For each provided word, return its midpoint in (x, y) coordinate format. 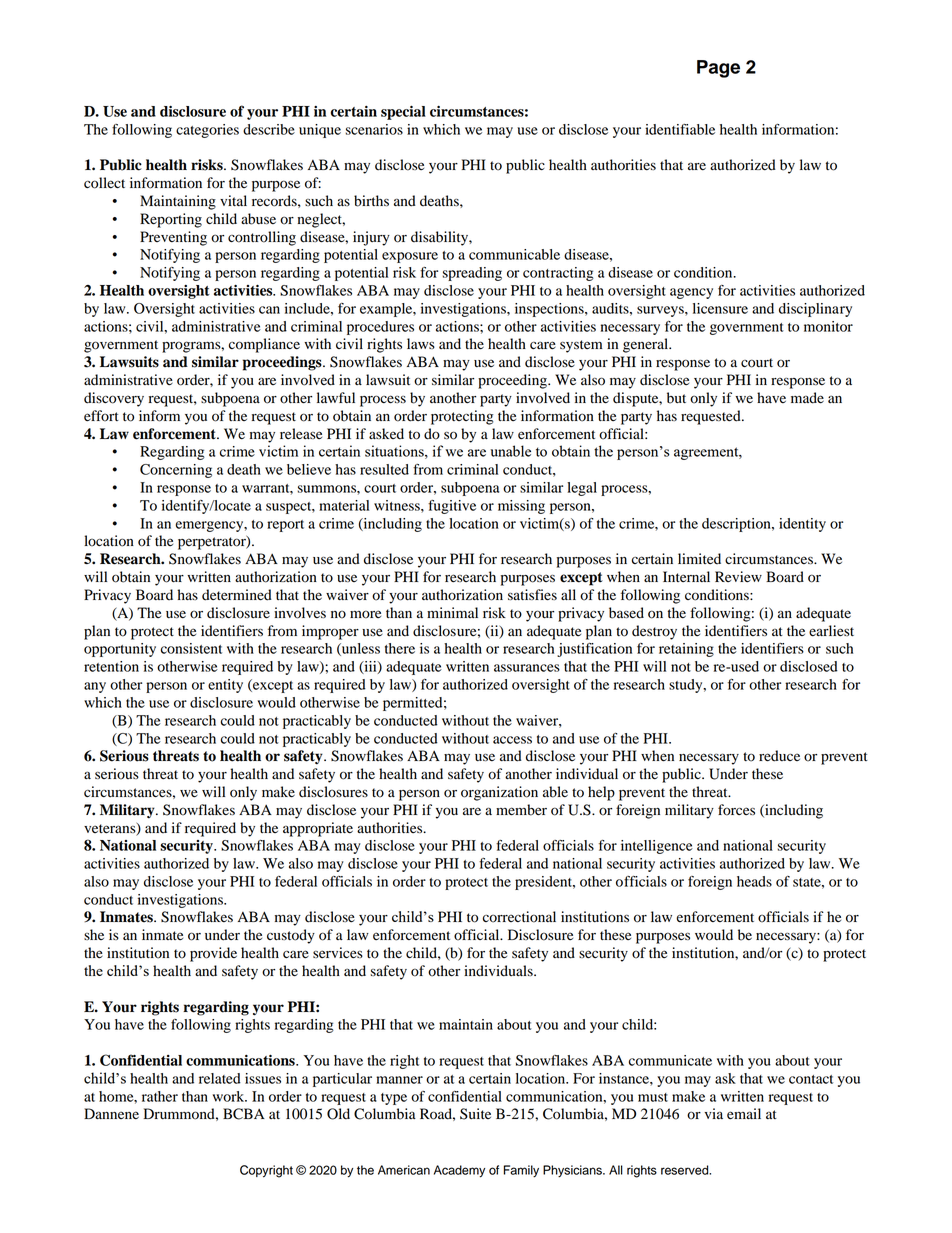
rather (160, 1096)
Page (718, 69)
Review (738, 577)
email (744, 1114)
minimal (452, 612)
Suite (475, 1114)
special (403, 113)
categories (207, 131)
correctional (519, 917)
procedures (380, 328)
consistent (191, 648)
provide (213, 954)
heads (754, 881)
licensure (720, 308)
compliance (264, 345)
